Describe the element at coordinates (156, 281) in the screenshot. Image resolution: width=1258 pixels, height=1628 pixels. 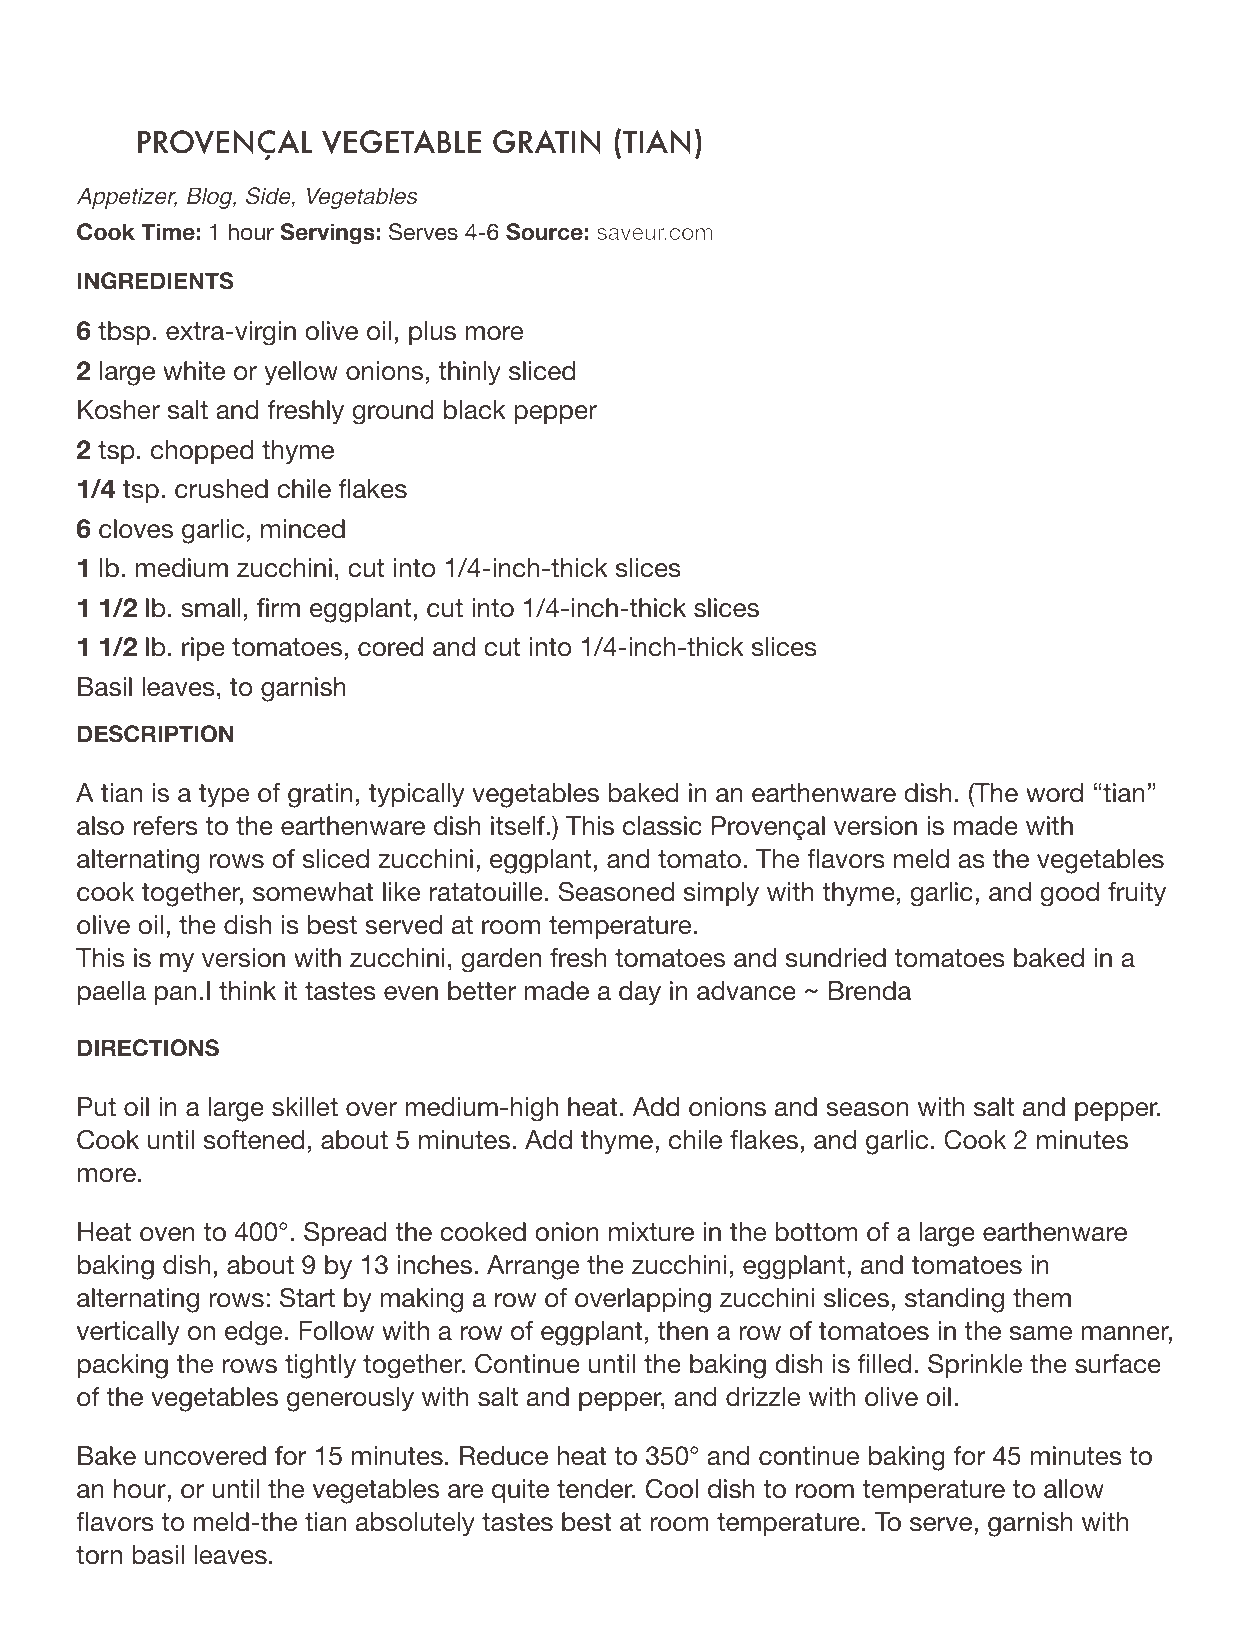
I see `INGREDIENTS` at that location.
